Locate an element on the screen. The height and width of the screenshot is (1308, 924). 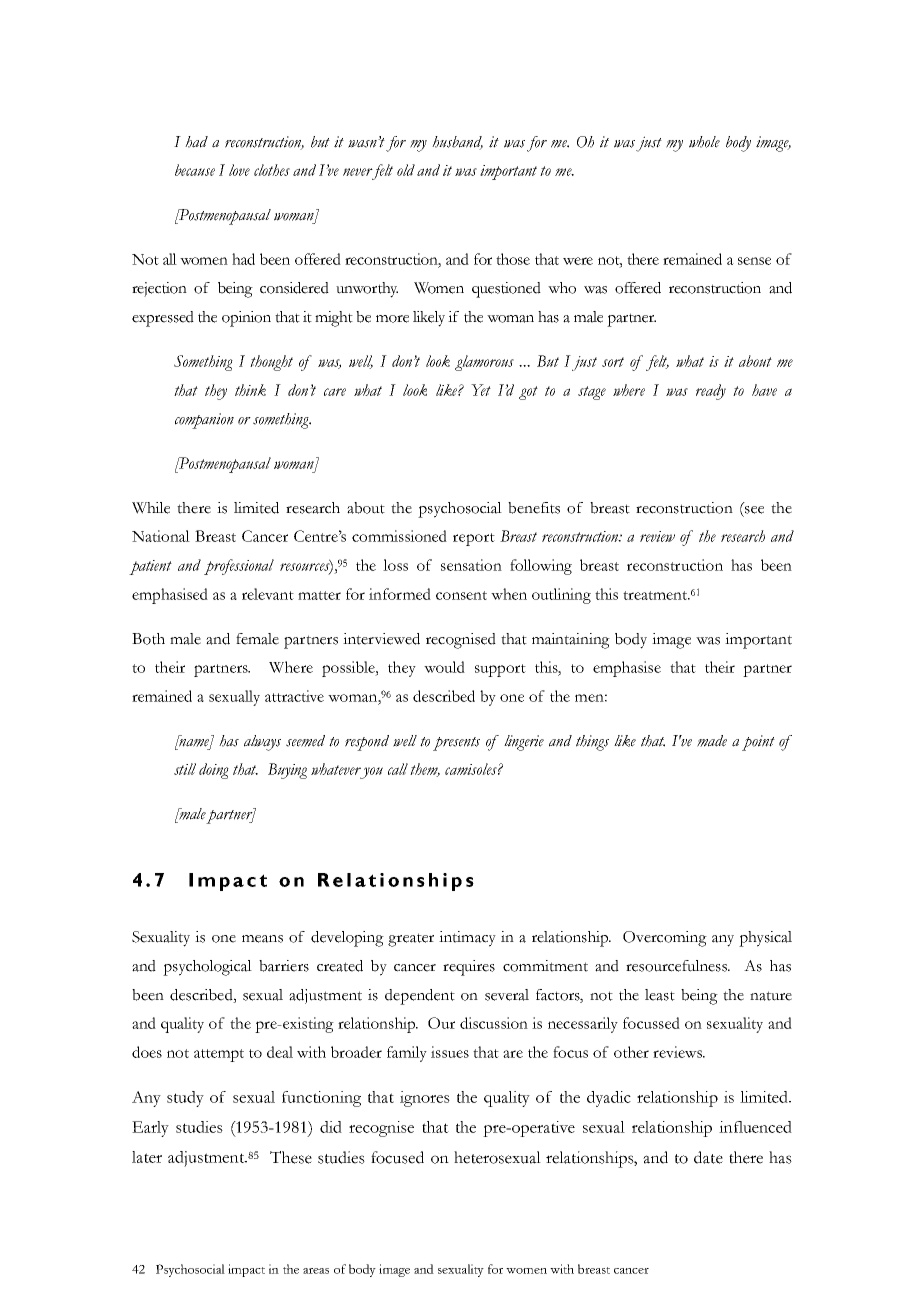
love is located at coordinates (239, 170).
